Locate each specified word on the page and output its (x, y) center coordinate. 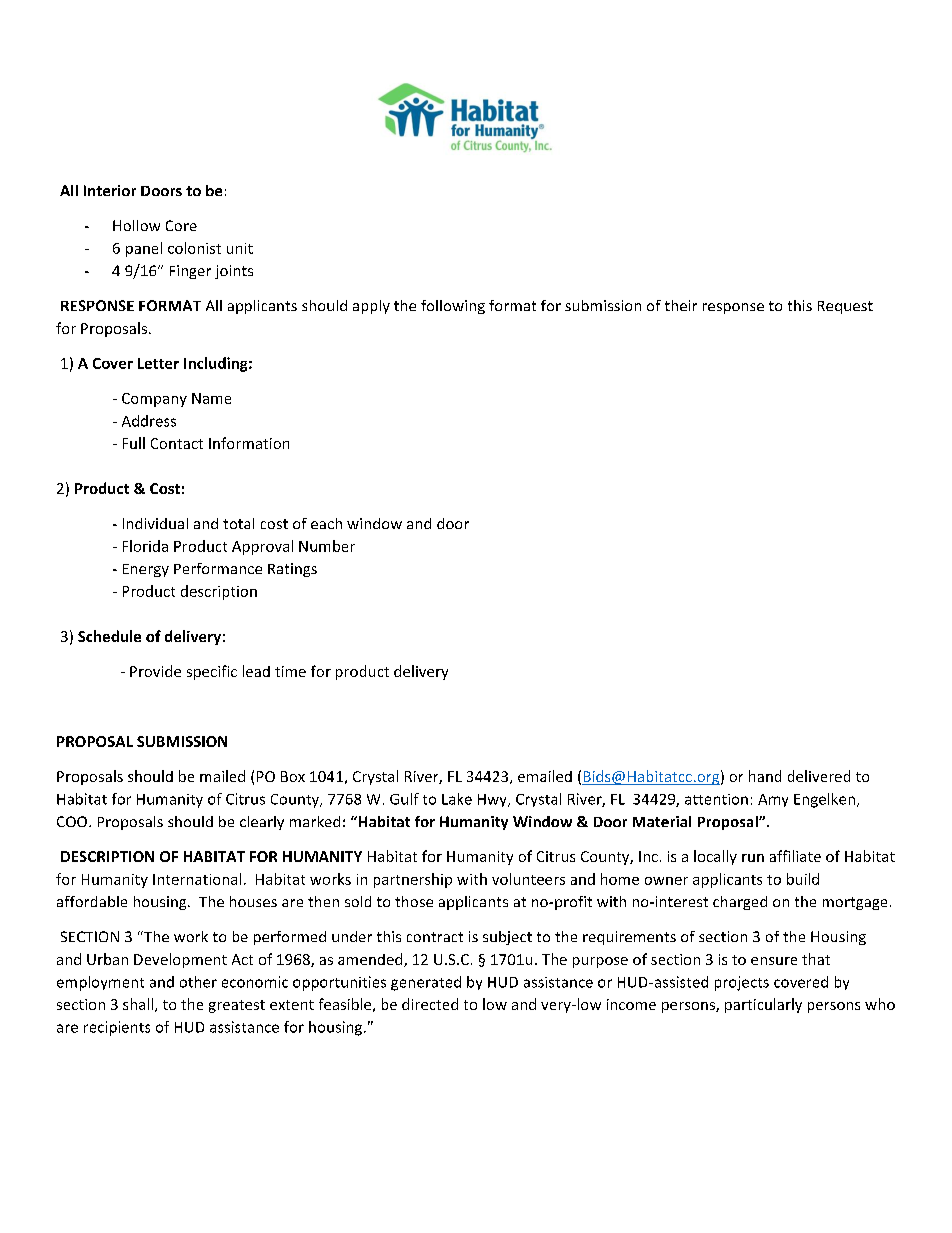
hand (765, 776)
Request (845, 307)
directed (430, 1004)
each (326, 523)
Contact (177, 443)
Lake (457, 799)
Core (181, 225)
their (681, 305)
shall (139, 1005)
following (453, 307)
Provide (155, 671)
